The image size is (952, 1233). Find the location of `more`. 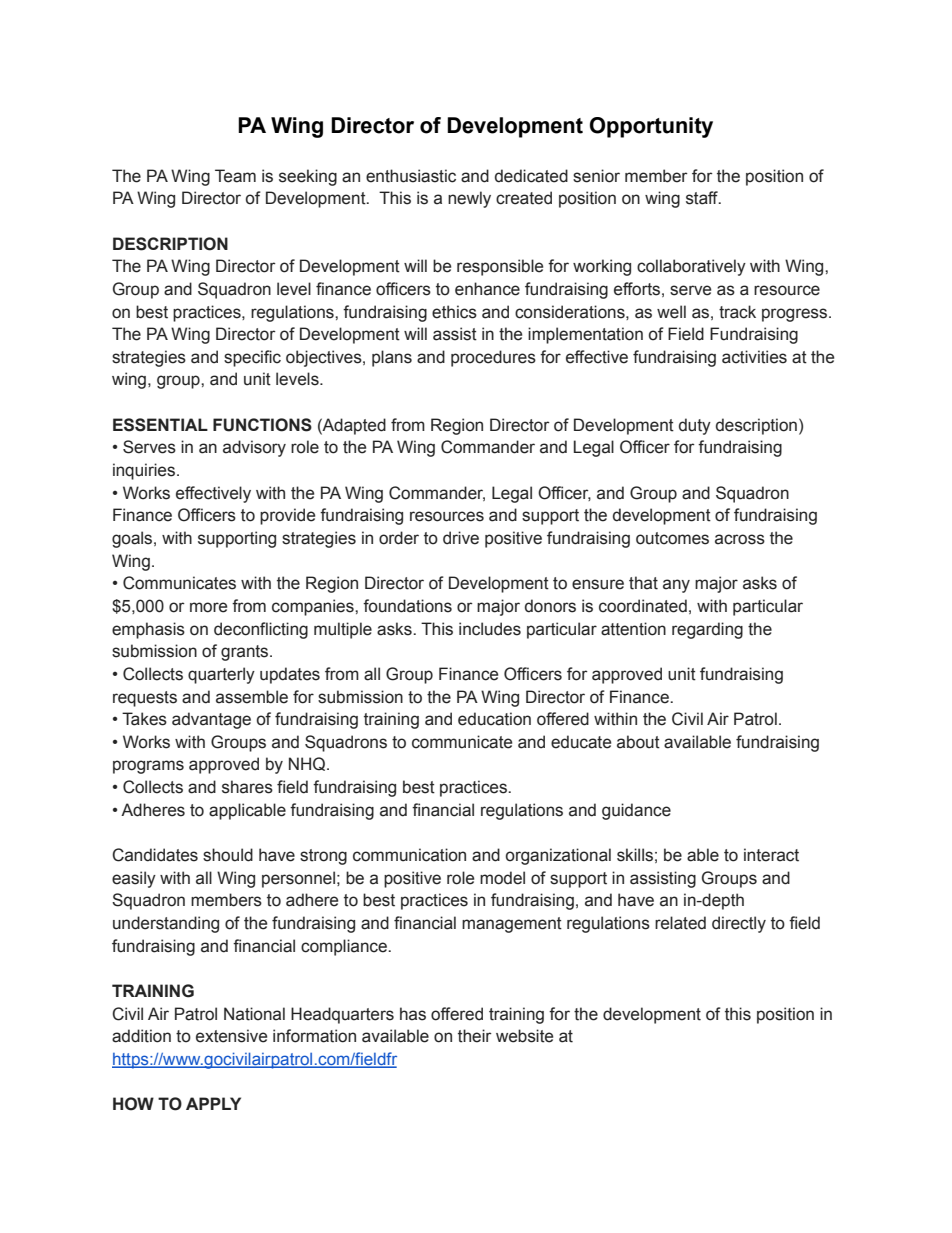

more is located at coordinates (208, 607).
